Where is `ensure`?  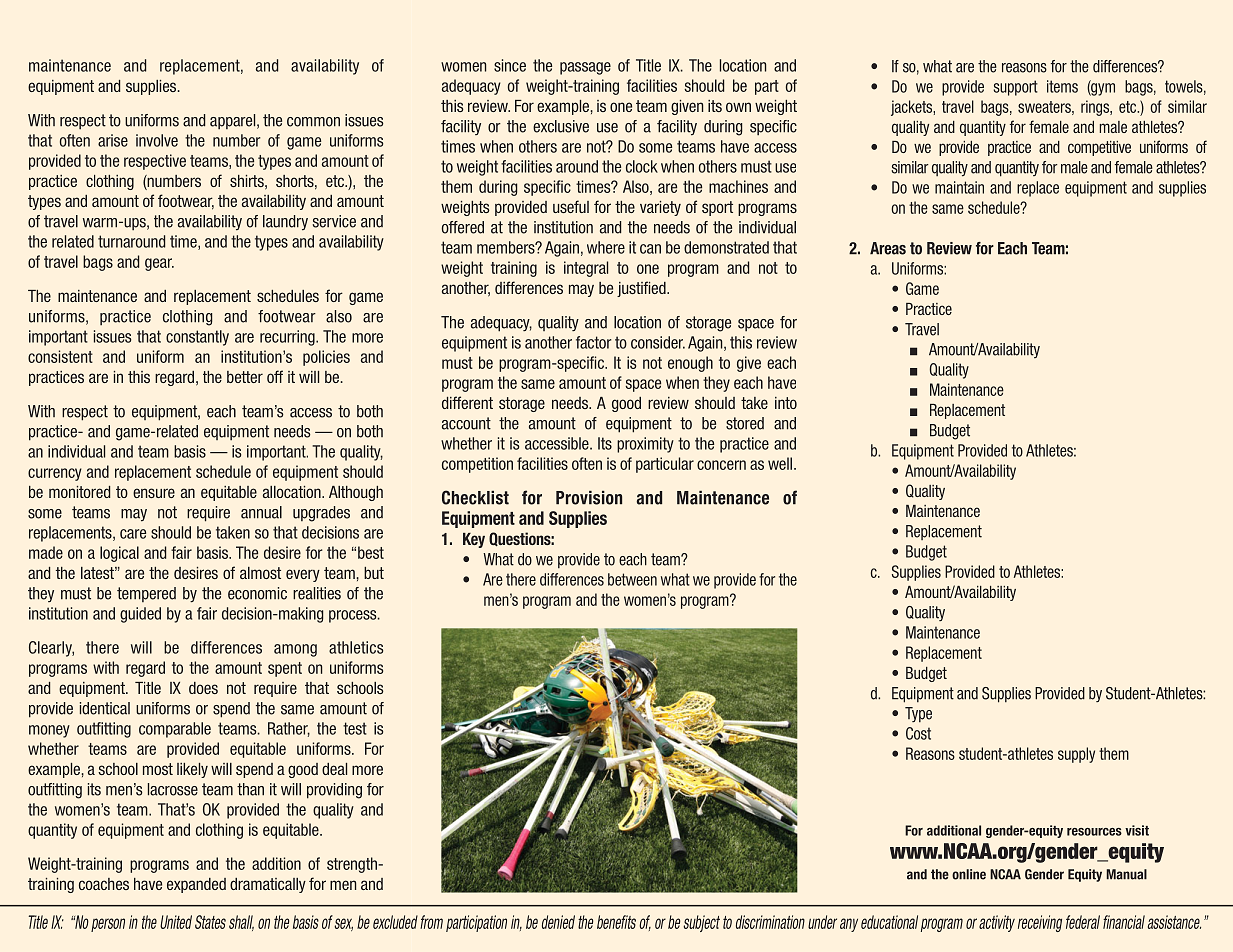 ensure is located at coordinates (154, 493).
